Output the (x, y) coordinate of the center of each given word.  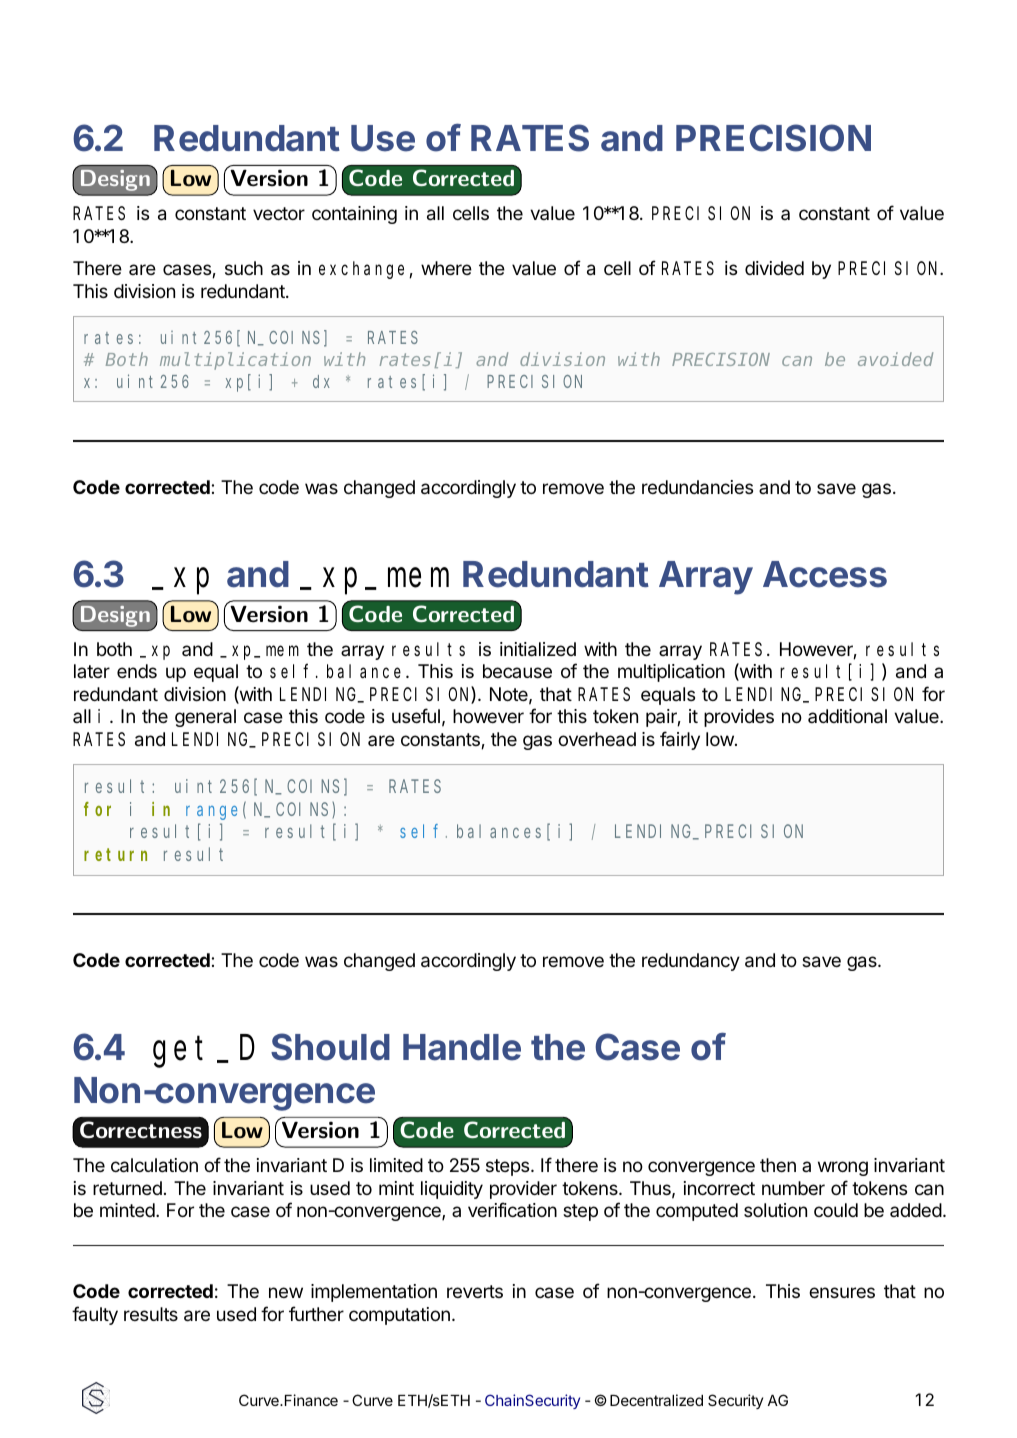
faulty (95, 1315)
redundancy (691, 962)
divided (774, 268)
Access (825, 574)
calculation (154, 1165)
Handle (462, 1047)
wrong (843, 1168)
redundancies (697, 487)
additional (847, 716)
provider (523, 1190)
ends (137, 671)
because (517, 671)
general (205, 718)
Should (330, 1047)
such (244, 268)
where (446, 268)
